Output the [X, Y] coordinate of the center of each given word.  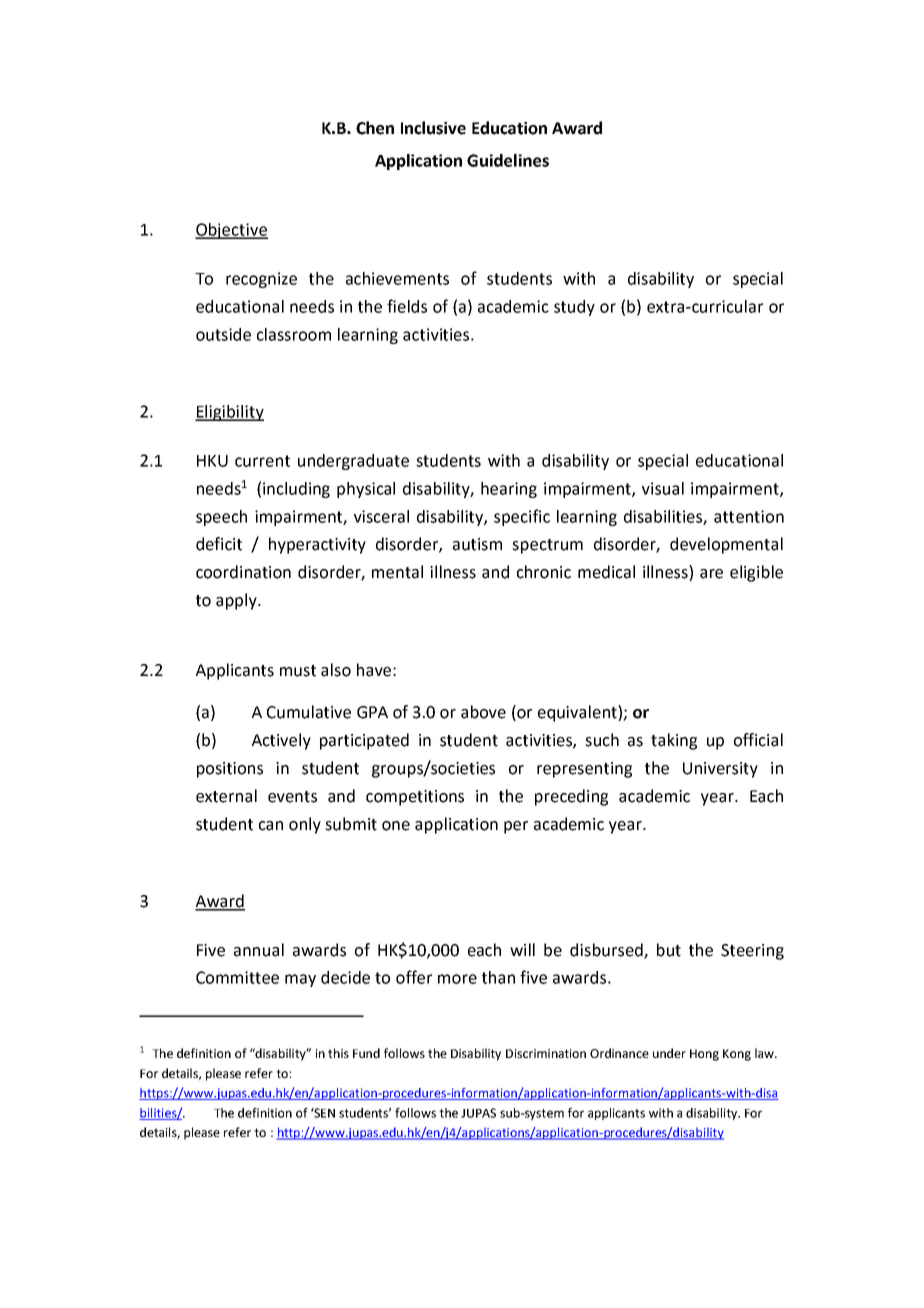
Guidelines [508, 160]
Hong [704, 1055]
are [711, 574]
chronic [544, 572]
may [300, 980]
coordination [243, 572]
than [498, 977]
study [574, 308]
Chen [375, 128]
